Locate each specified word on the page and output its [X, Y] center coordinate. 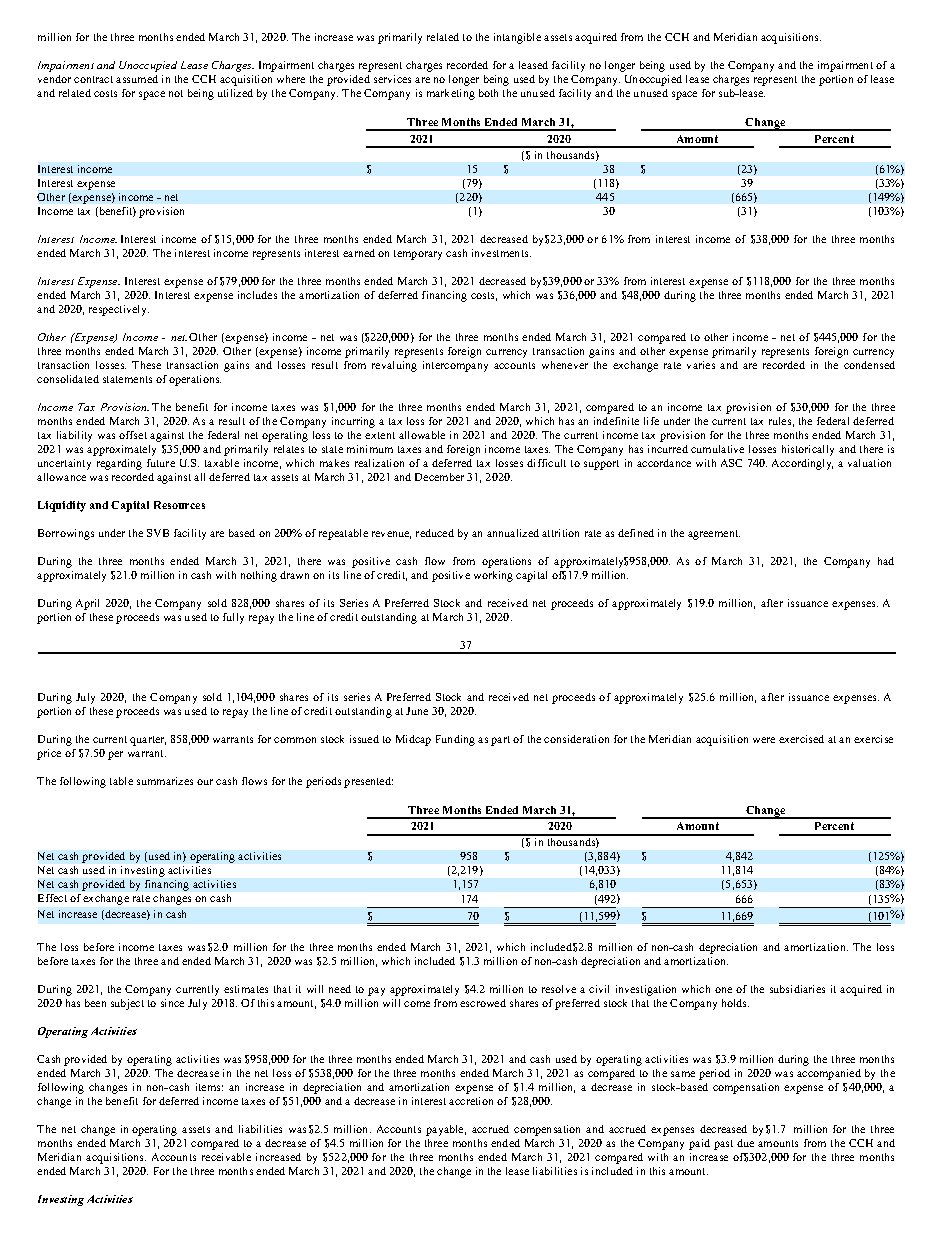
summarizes [165, 781]
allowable [422, 435]
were [764, 740]
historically [808, 450]
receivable [226, 1157]
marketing [451, 94]
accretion [471, 1101]
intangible [517, 38]
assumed [137, 79]
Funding [455, 740]
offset [133, 435]
